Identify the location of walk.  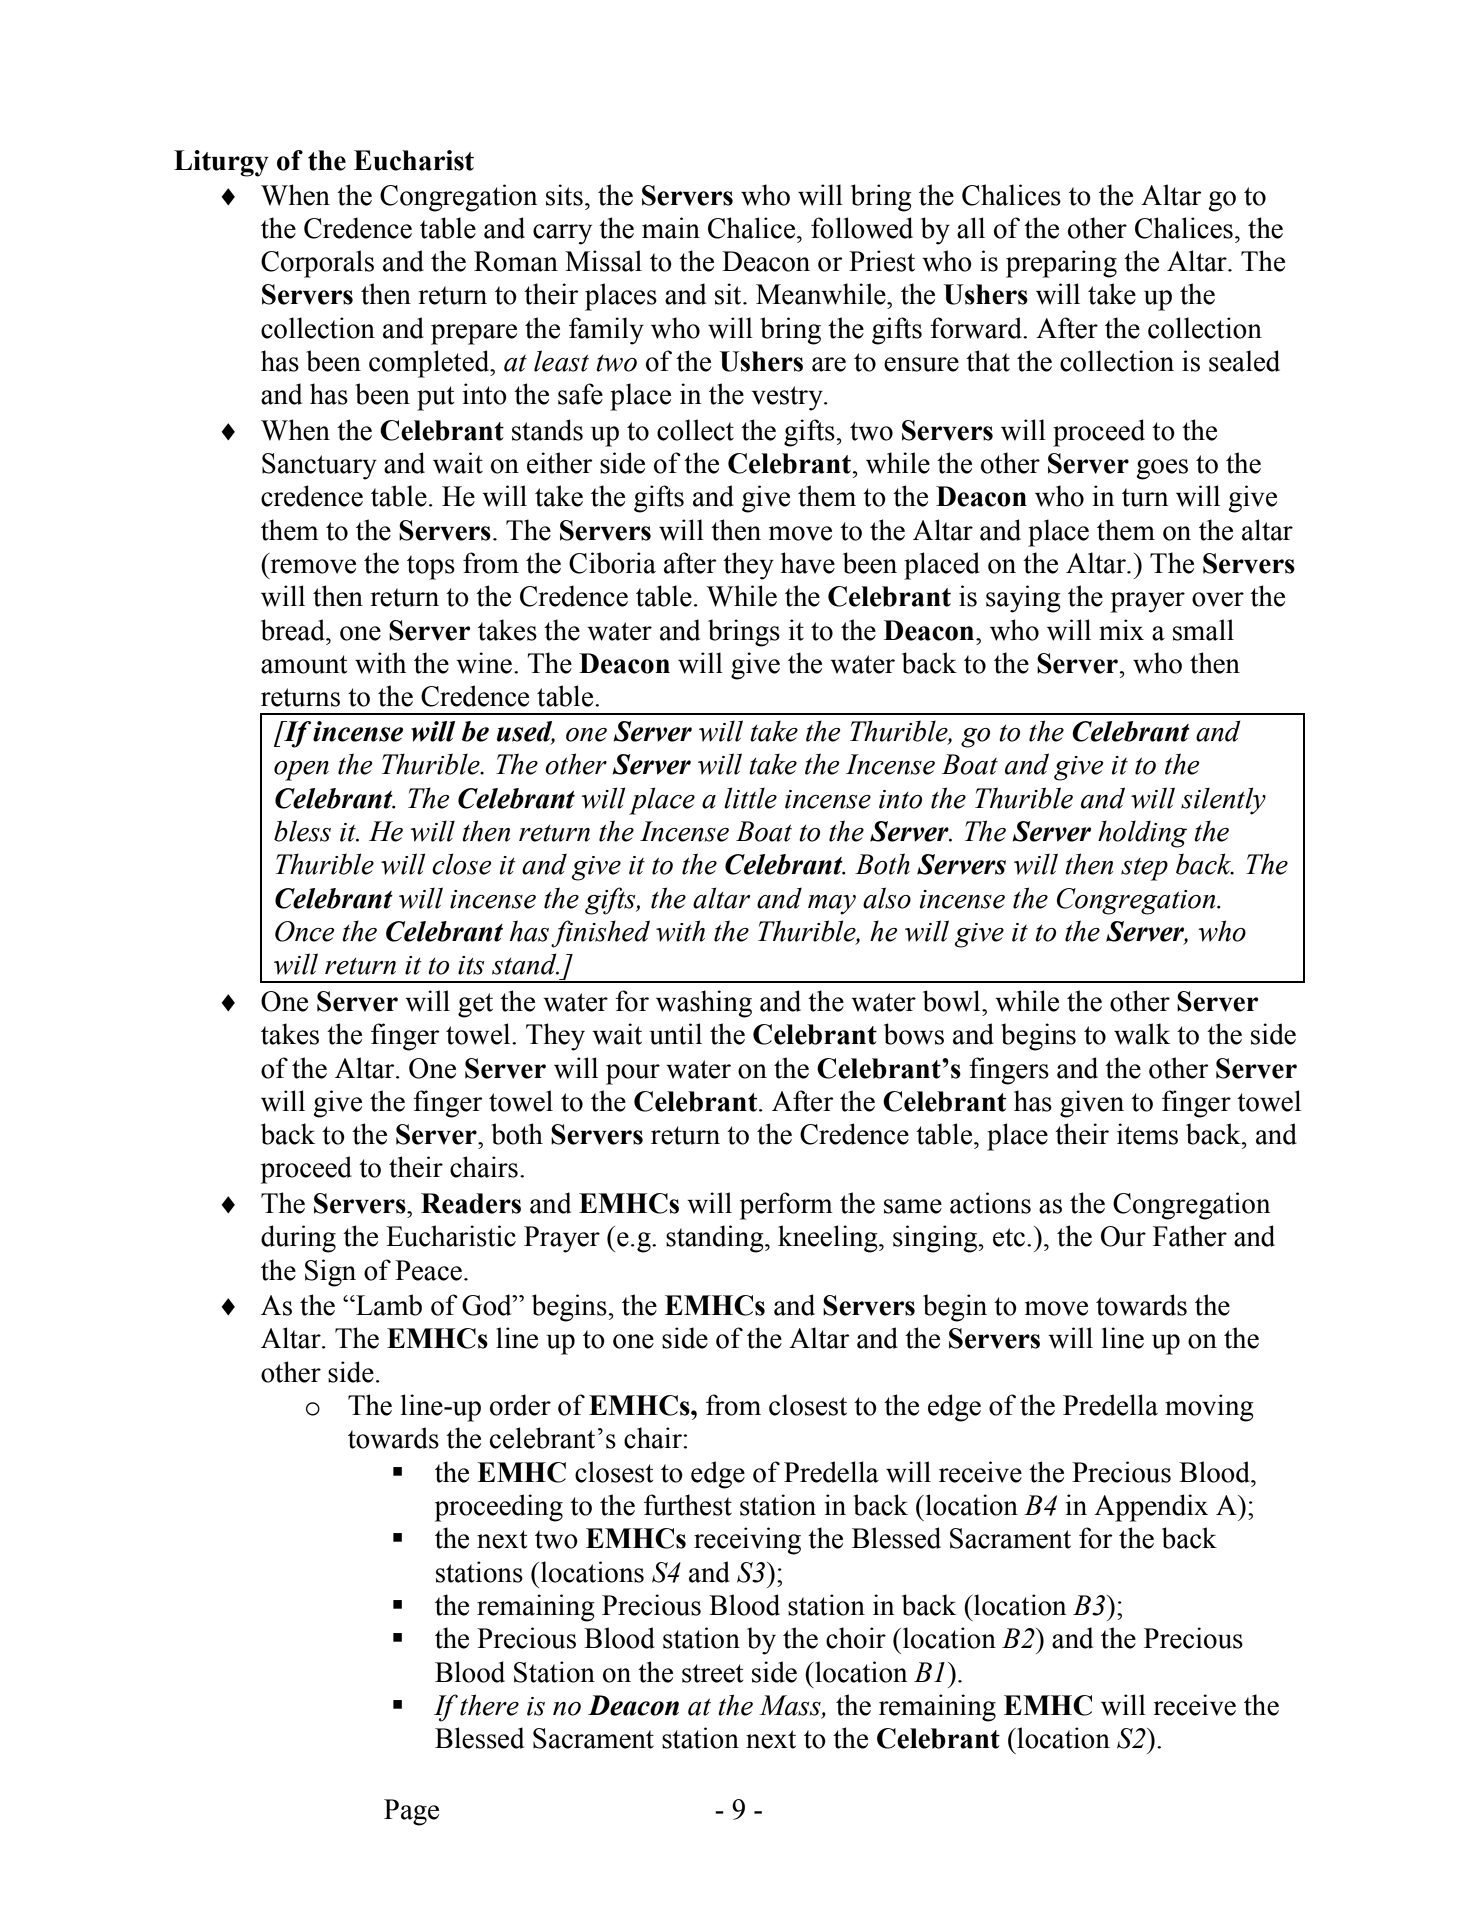
(1142, 1034).
